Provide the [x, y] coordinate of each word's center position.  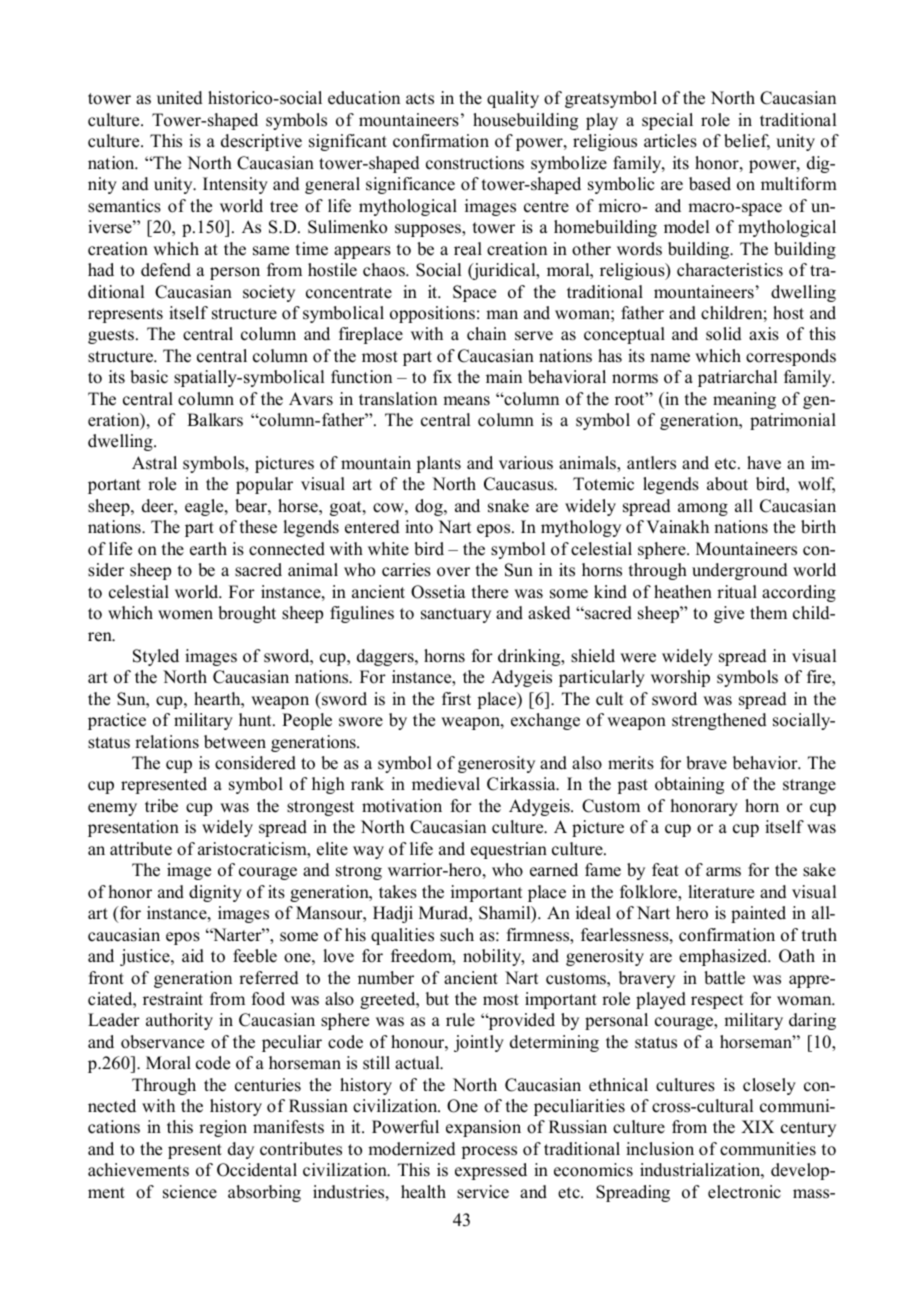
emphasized [724, 957]
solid [724, 334]
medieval [446, 784]
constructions [475, 163]
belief [747, 142]
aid [193, 956]
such [457, 935]
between [235, 742]
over [453, 572]
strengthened [719, 721]
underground [740, 571]
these [258, 527]
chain [486, 334]
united [180, 98]
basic [149, 377]
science [190, 1192]
